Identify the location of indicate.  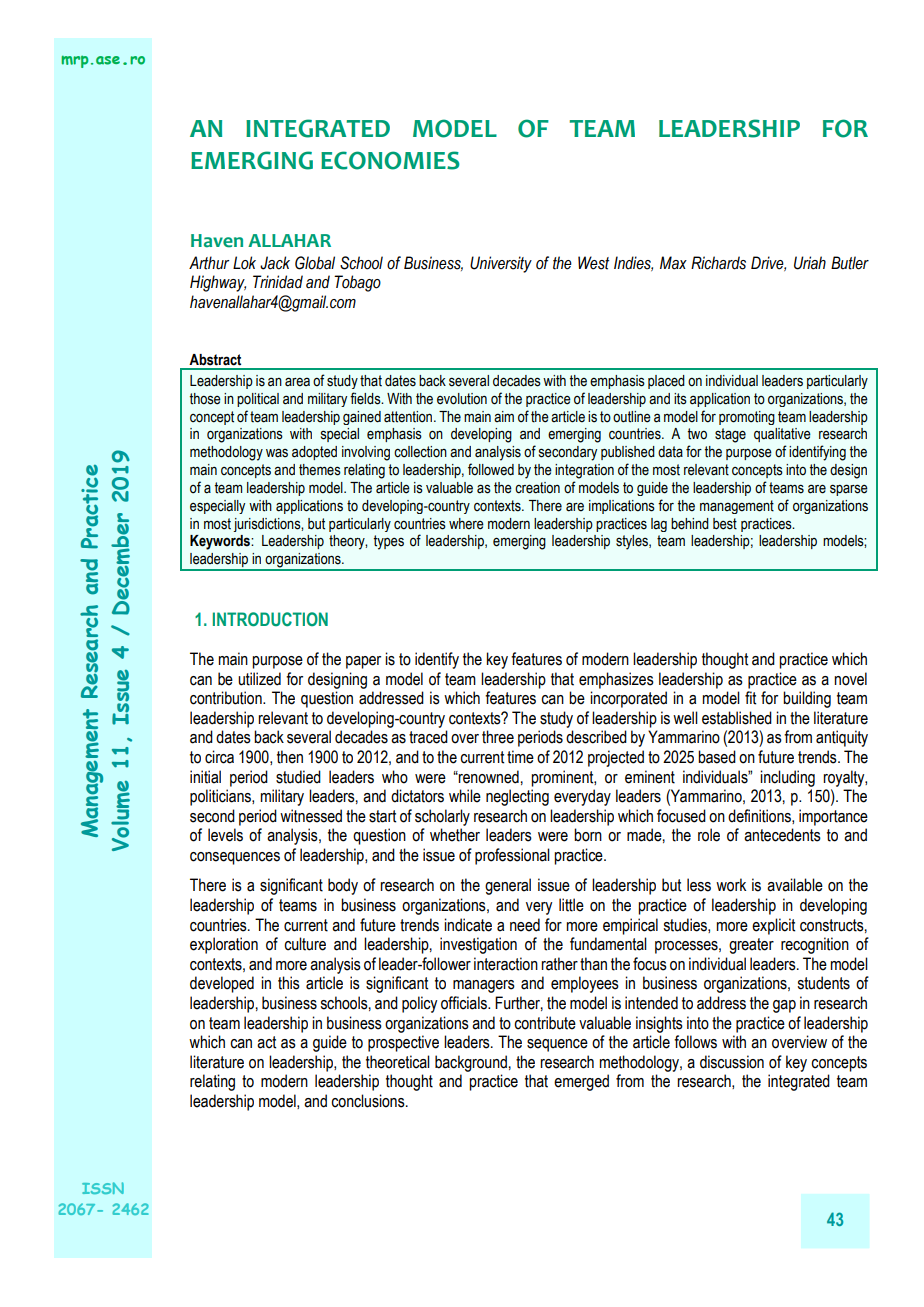
(468, 925).
